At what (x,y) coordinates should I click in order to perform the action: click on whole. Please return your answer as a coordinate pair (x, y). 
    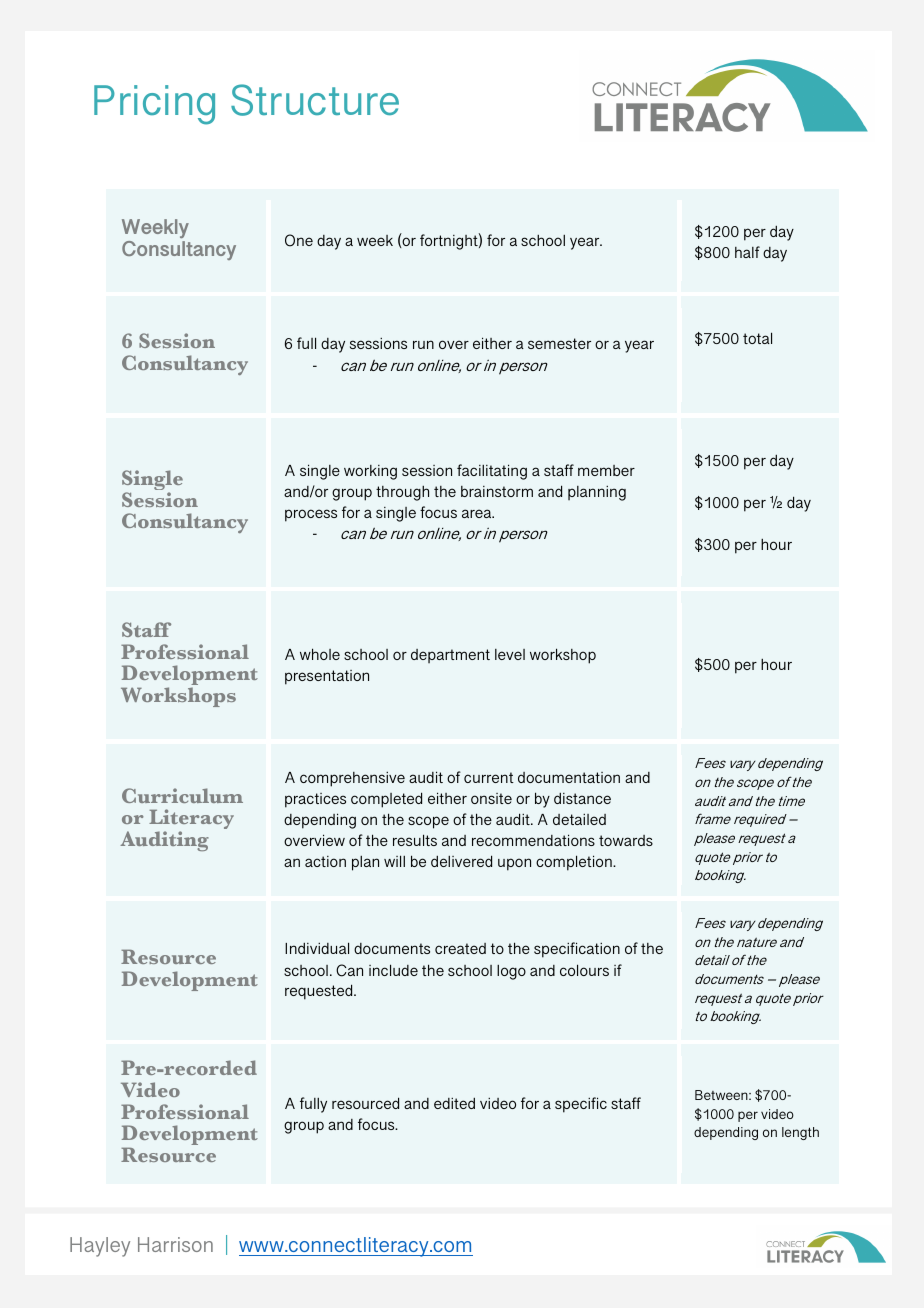
    Looking at the image, I should click on (320, 654).
